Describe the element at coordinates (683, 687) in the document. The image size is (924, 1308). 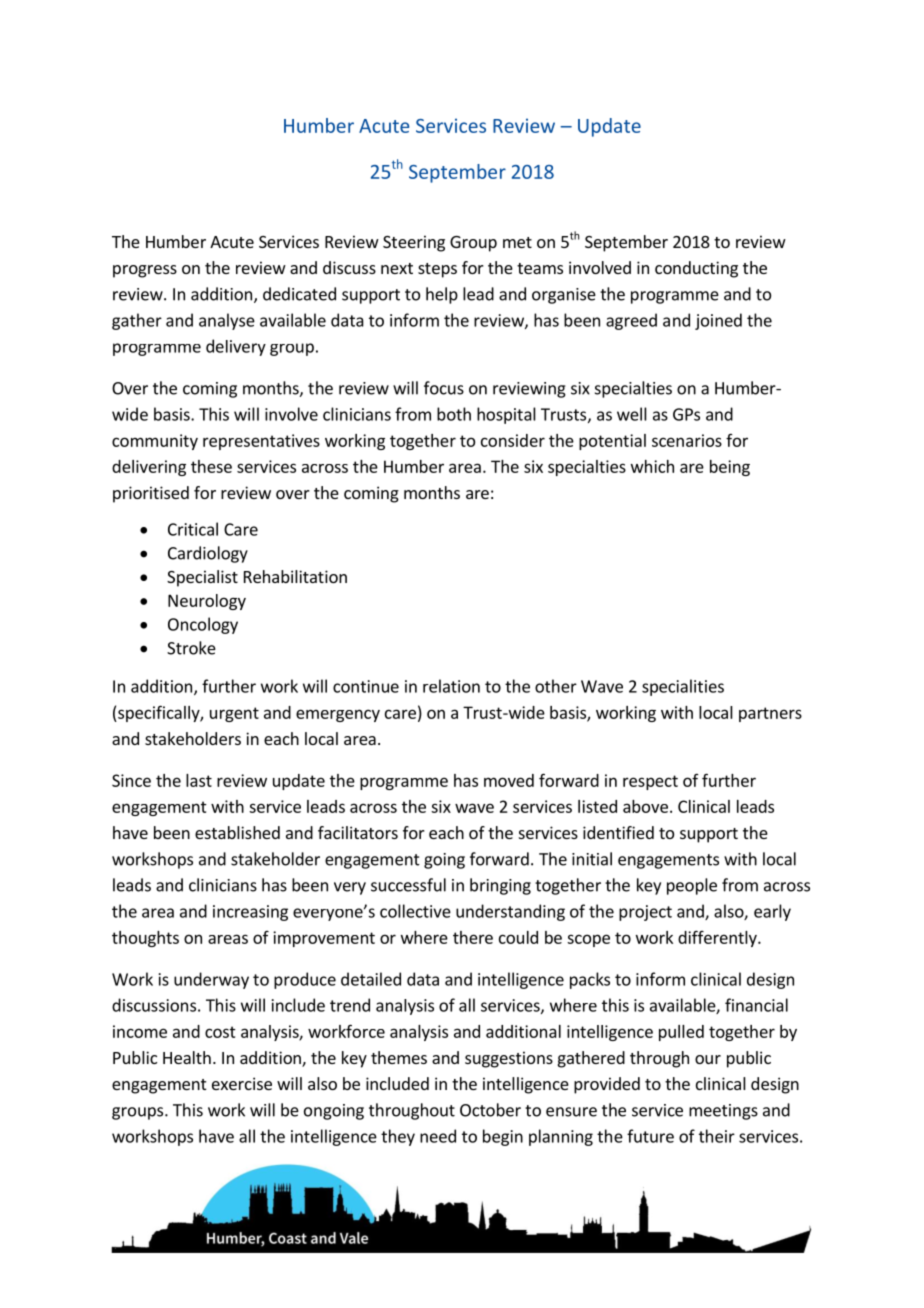
I see `specialities` at that location.
